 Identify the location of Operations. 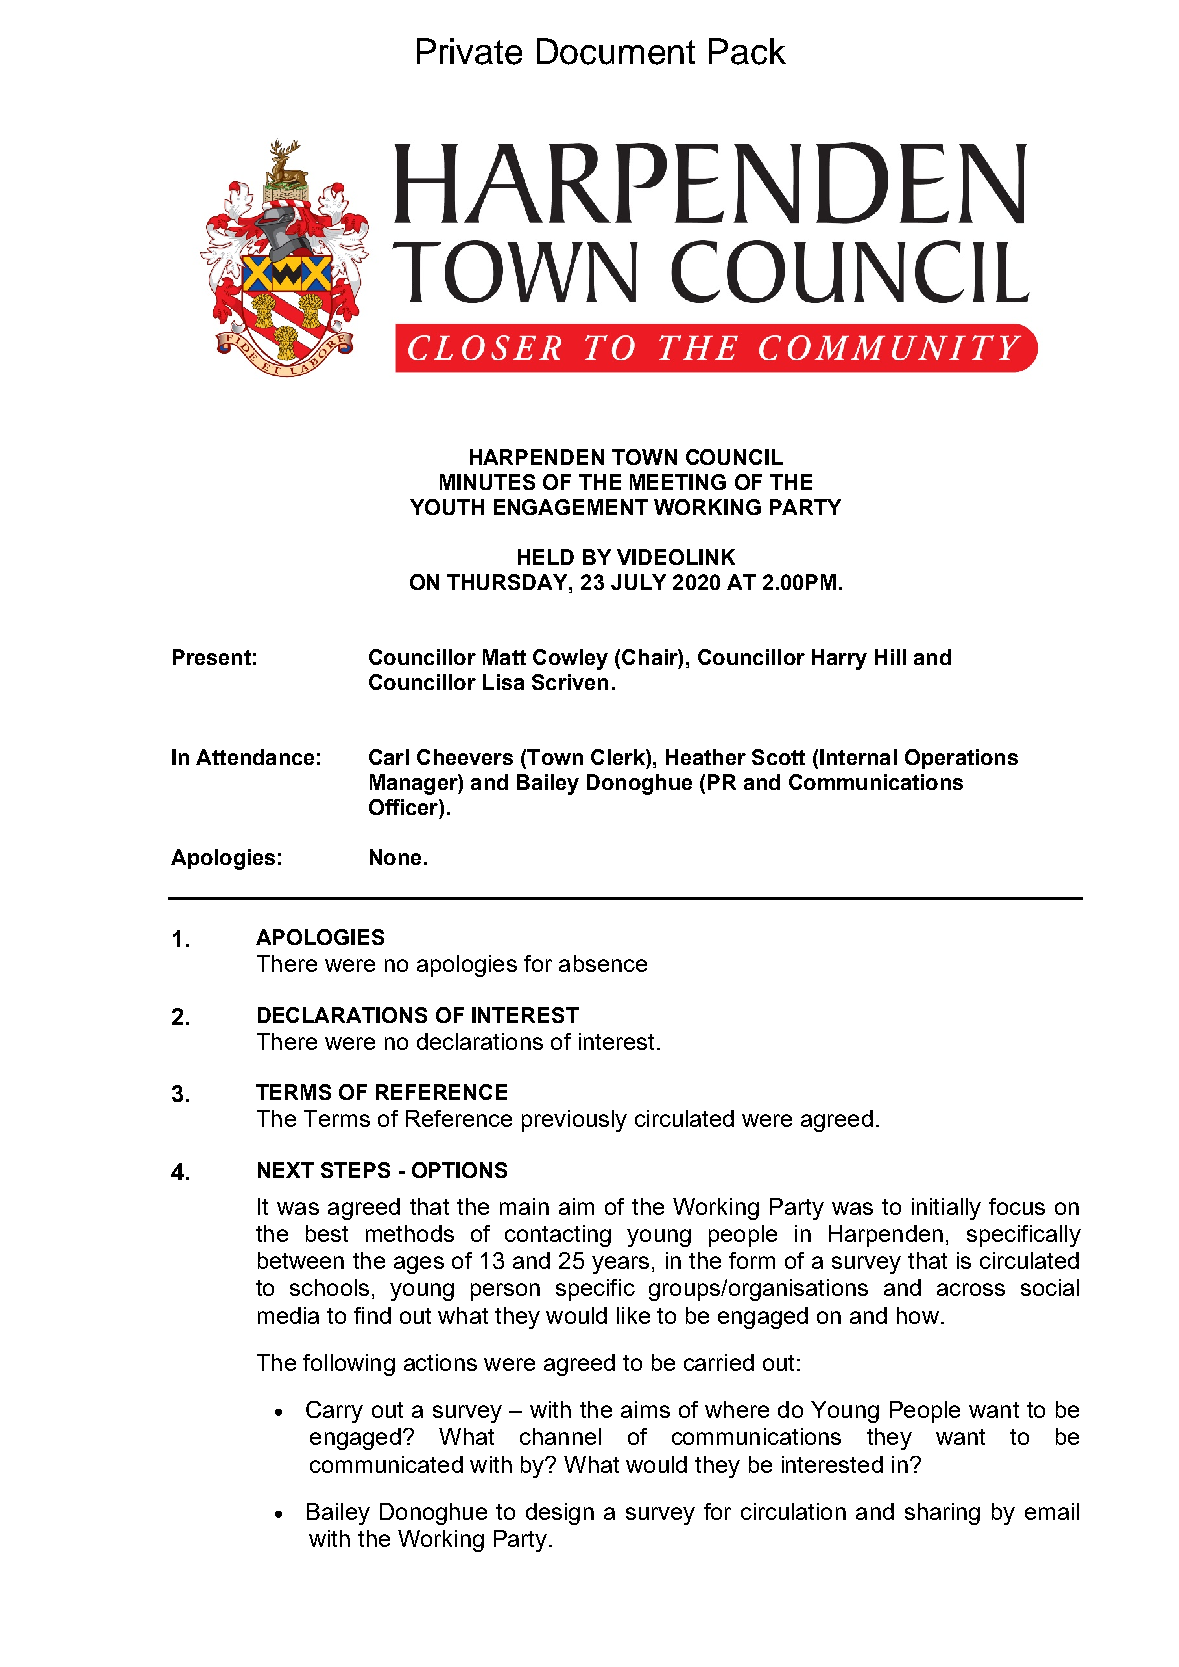
(961, 759).
